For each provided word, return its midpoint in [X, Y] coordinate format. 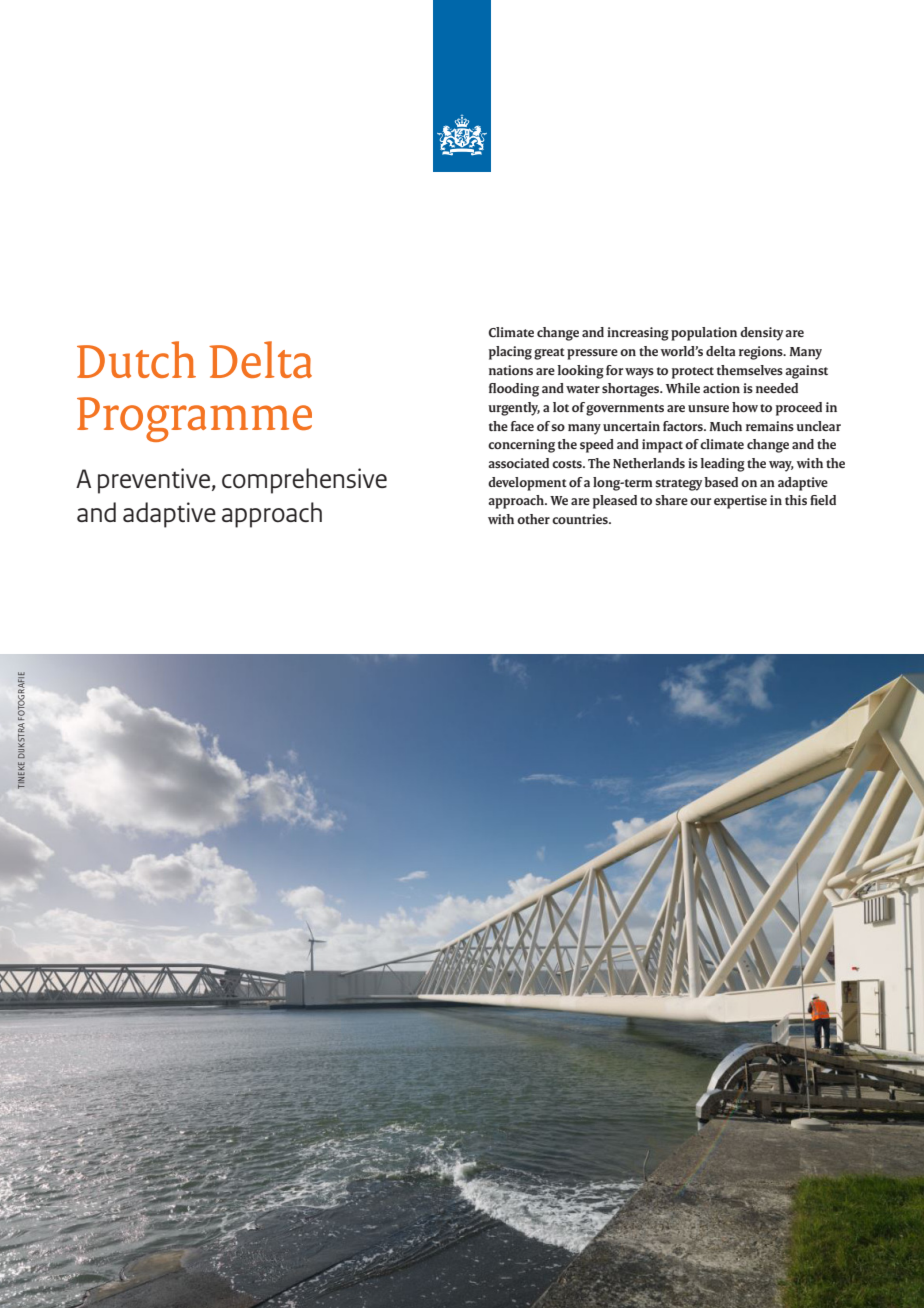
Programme [194, 419]
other [533, 519]
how [745, 407]
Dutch [136, 359]
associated [518, 463]
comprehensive [304, 481]
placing [510, 353]
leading [722, 465]
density [761, 334]
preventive [154, 481]
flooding [514, 390]
